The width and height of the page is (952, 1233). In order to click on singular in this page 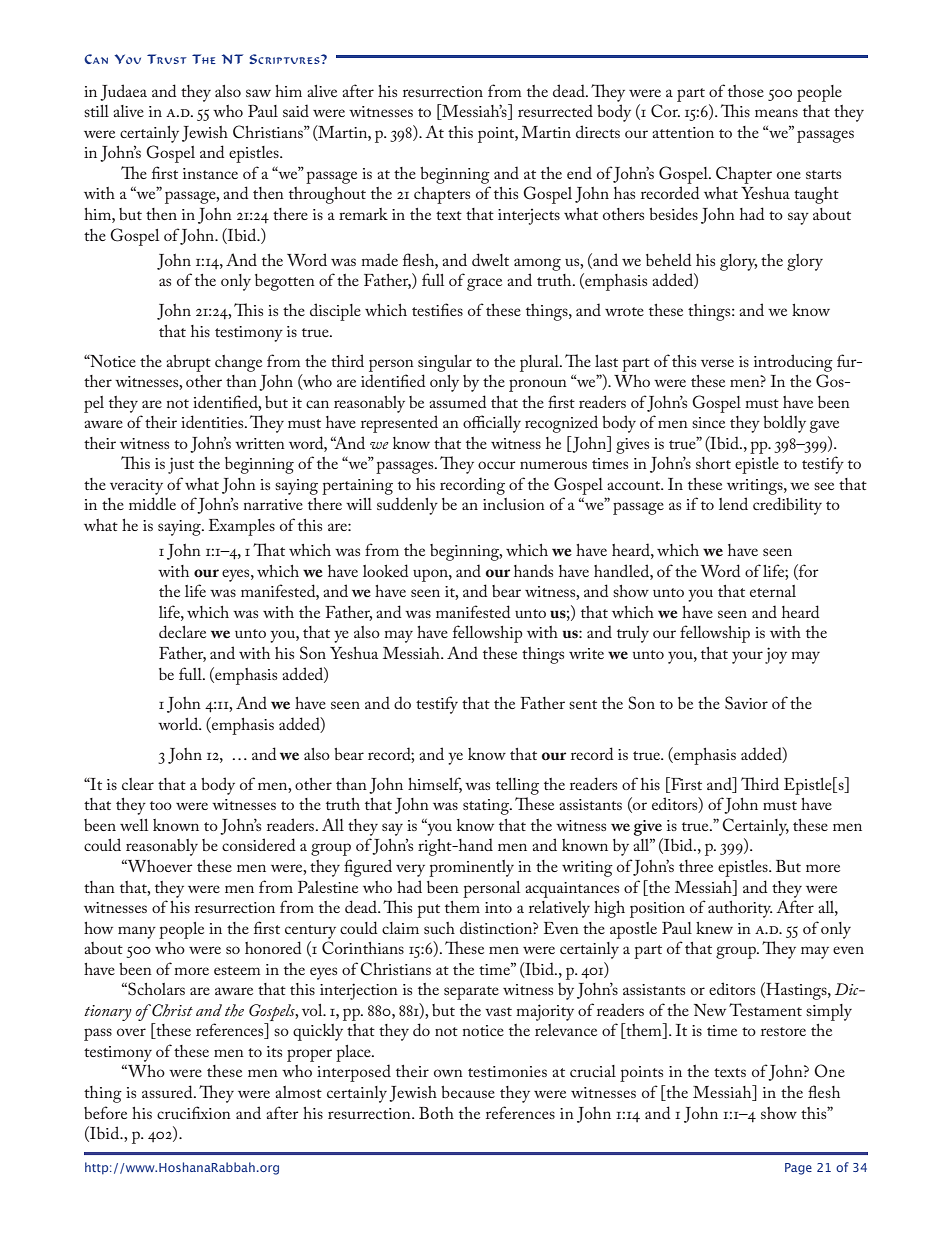, I will do `click(445, 363)`.
